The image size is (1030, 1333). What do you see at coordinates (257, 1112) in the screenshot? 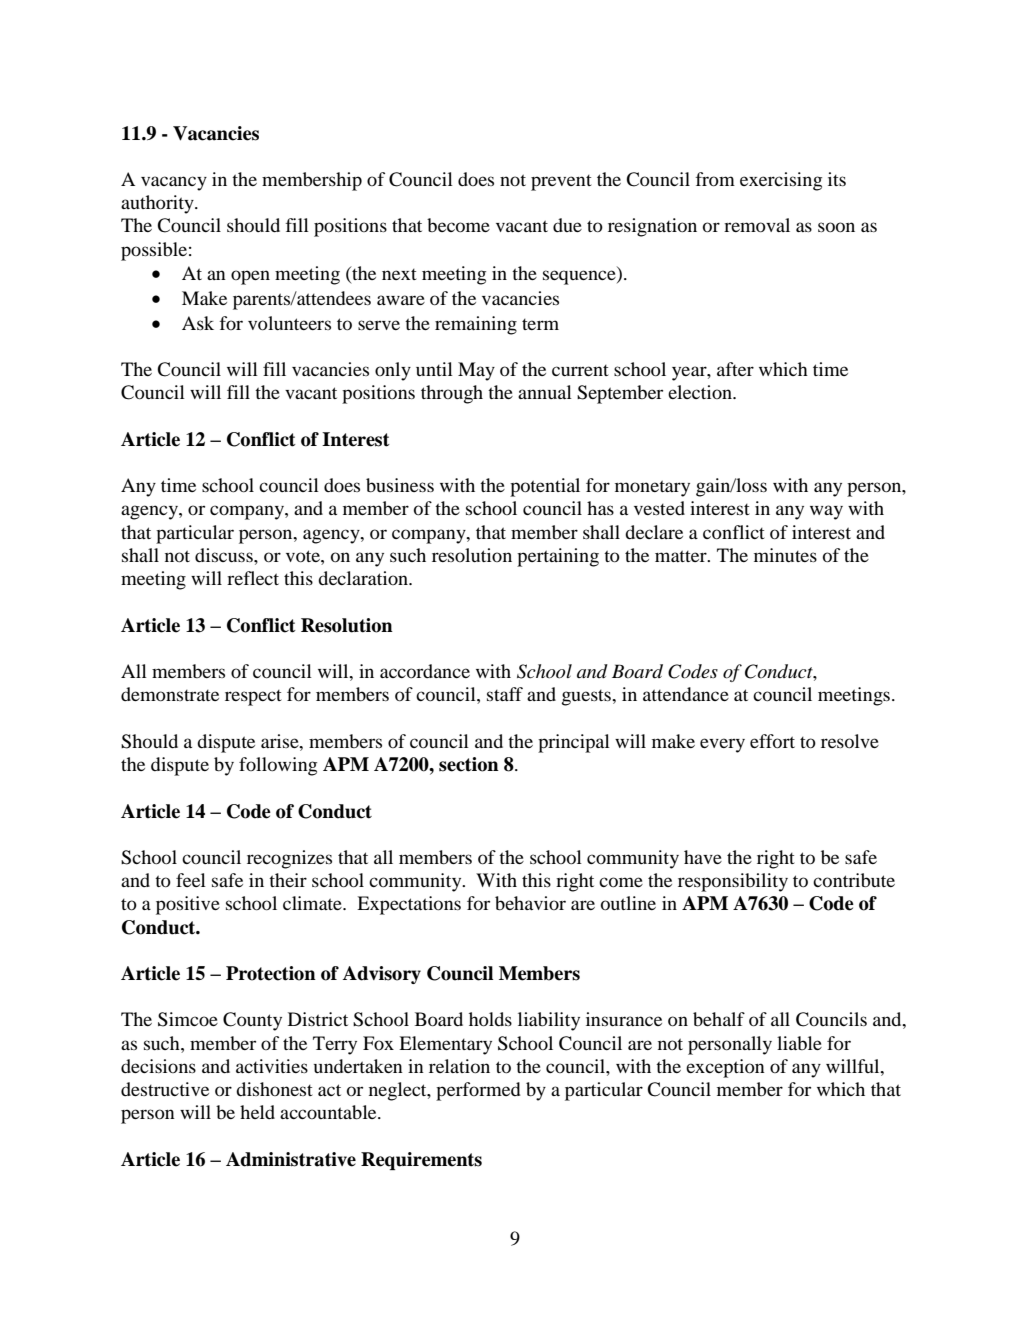
I see `held` at bounding box center [257, 1112].
